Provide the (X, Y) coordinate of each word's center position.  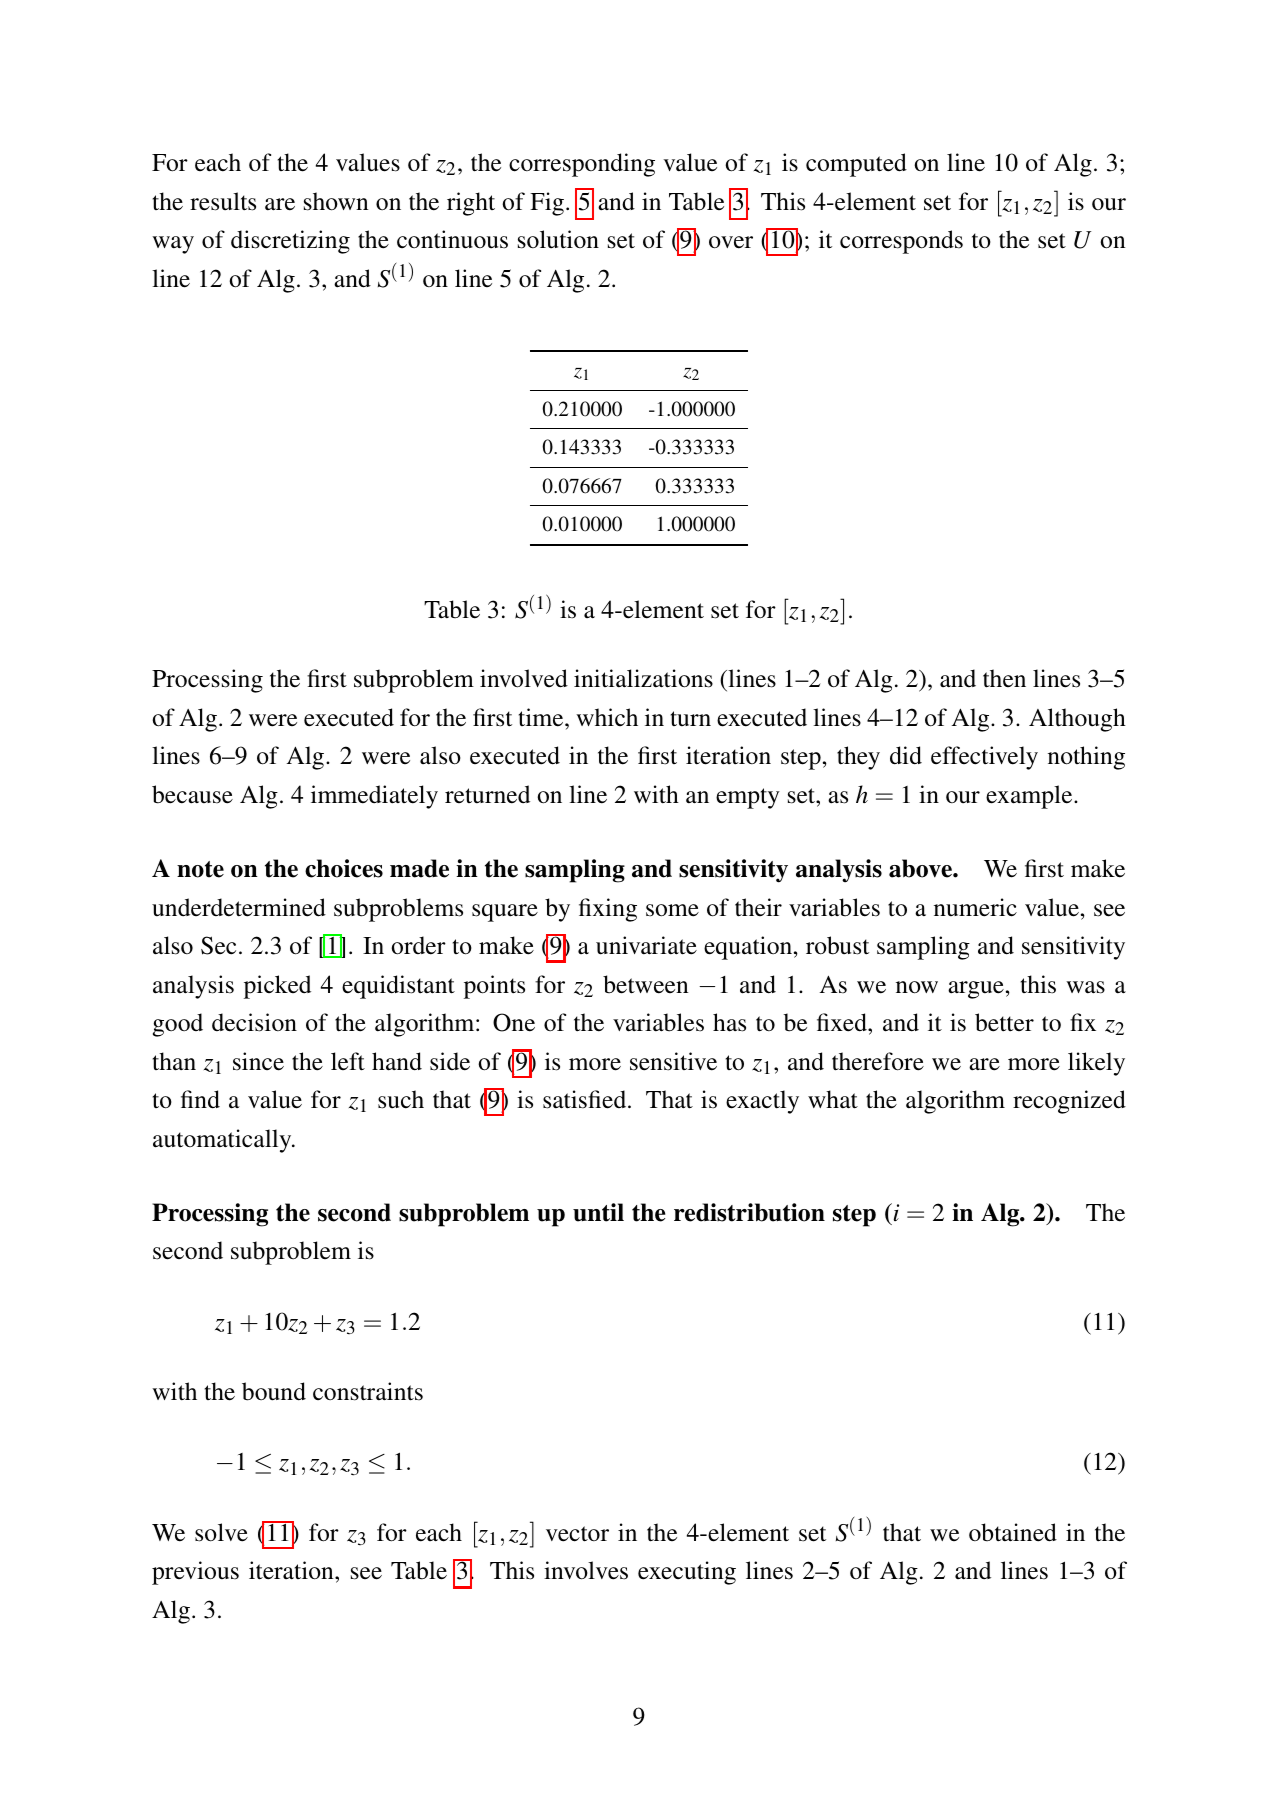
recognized (1069, 1102)
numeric (975, 907)
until (598, 1212)
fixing (608, 910)
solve (221, 1532)
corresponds (901, 242)
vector (577, 1534)
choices (344, 868)
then (1004, 678)
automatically (223, 1141)
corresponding (582, 165)
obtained (1013, 1532)
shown (336, 201)
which (607, 717)
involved (524, 678)
